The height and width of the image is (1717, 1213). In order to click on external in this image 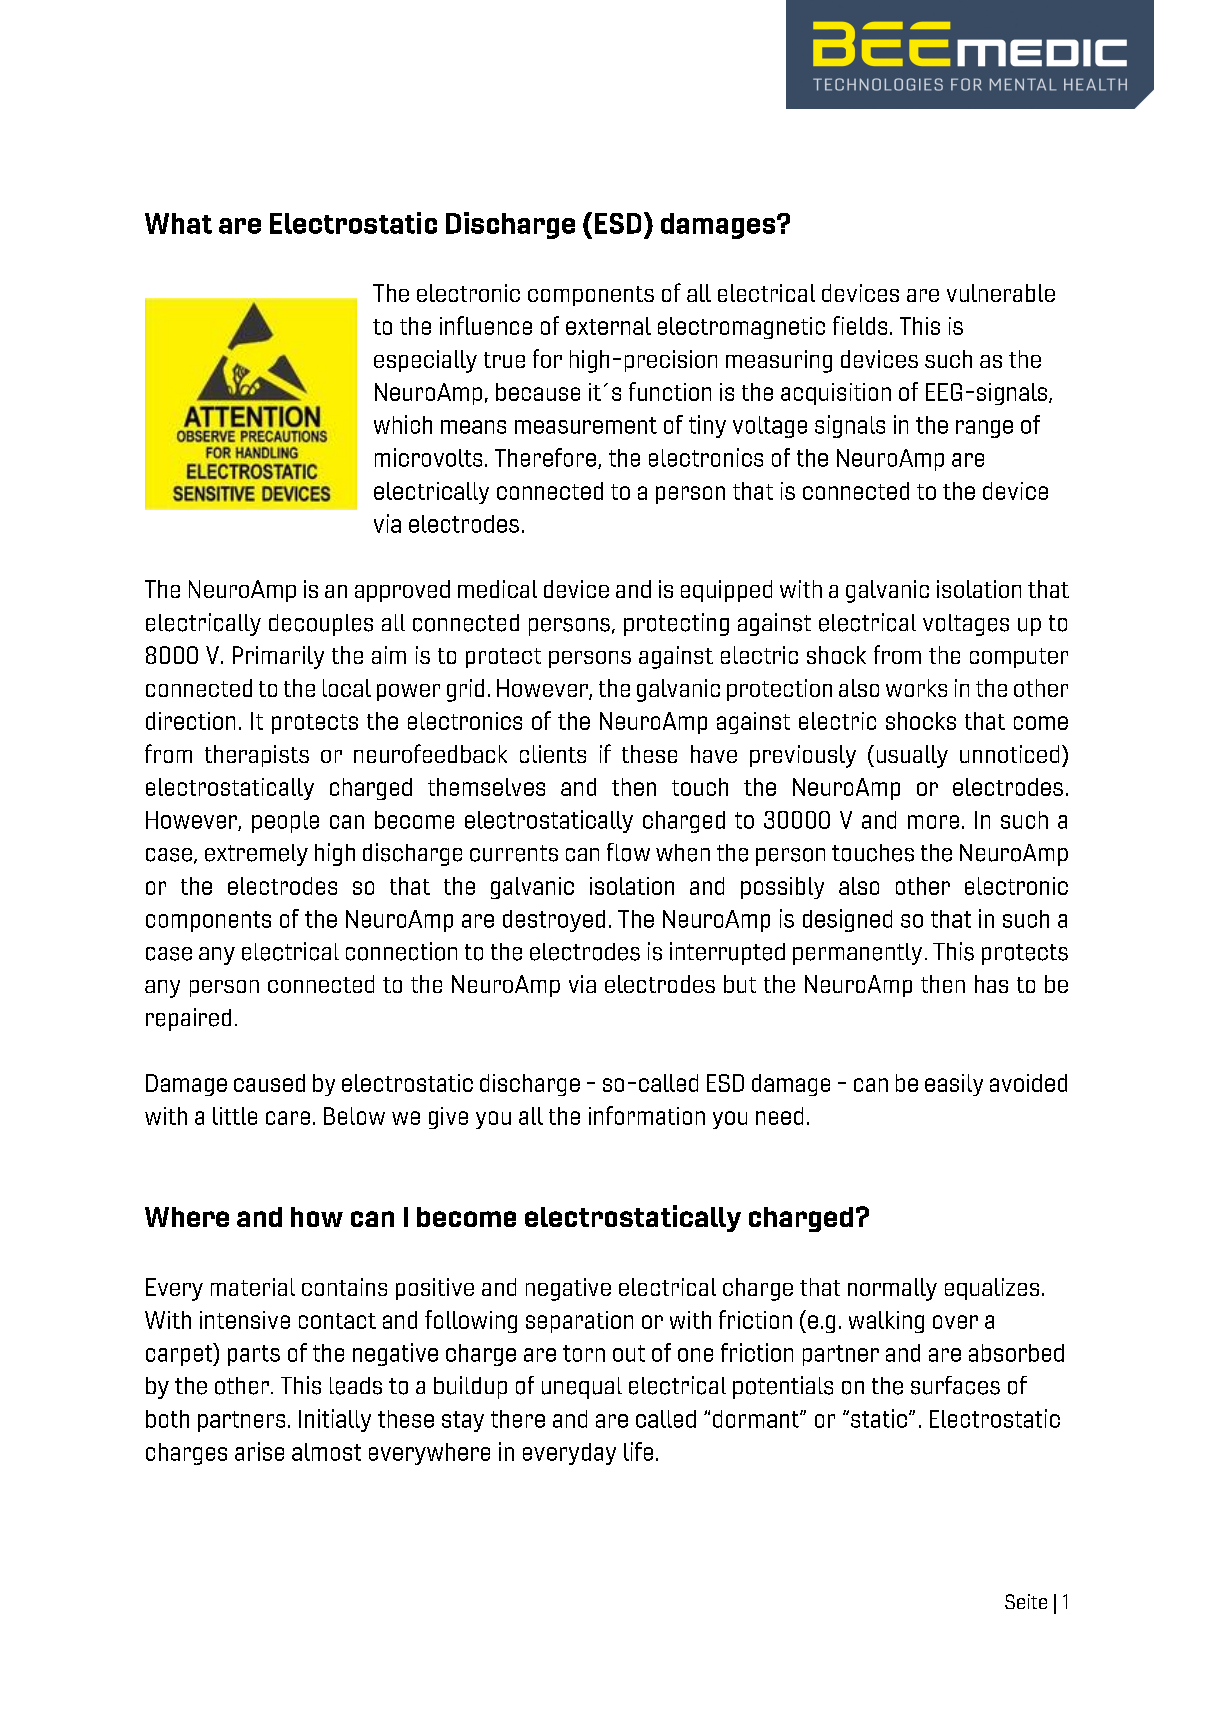, I will do `click(608, 326)`.
